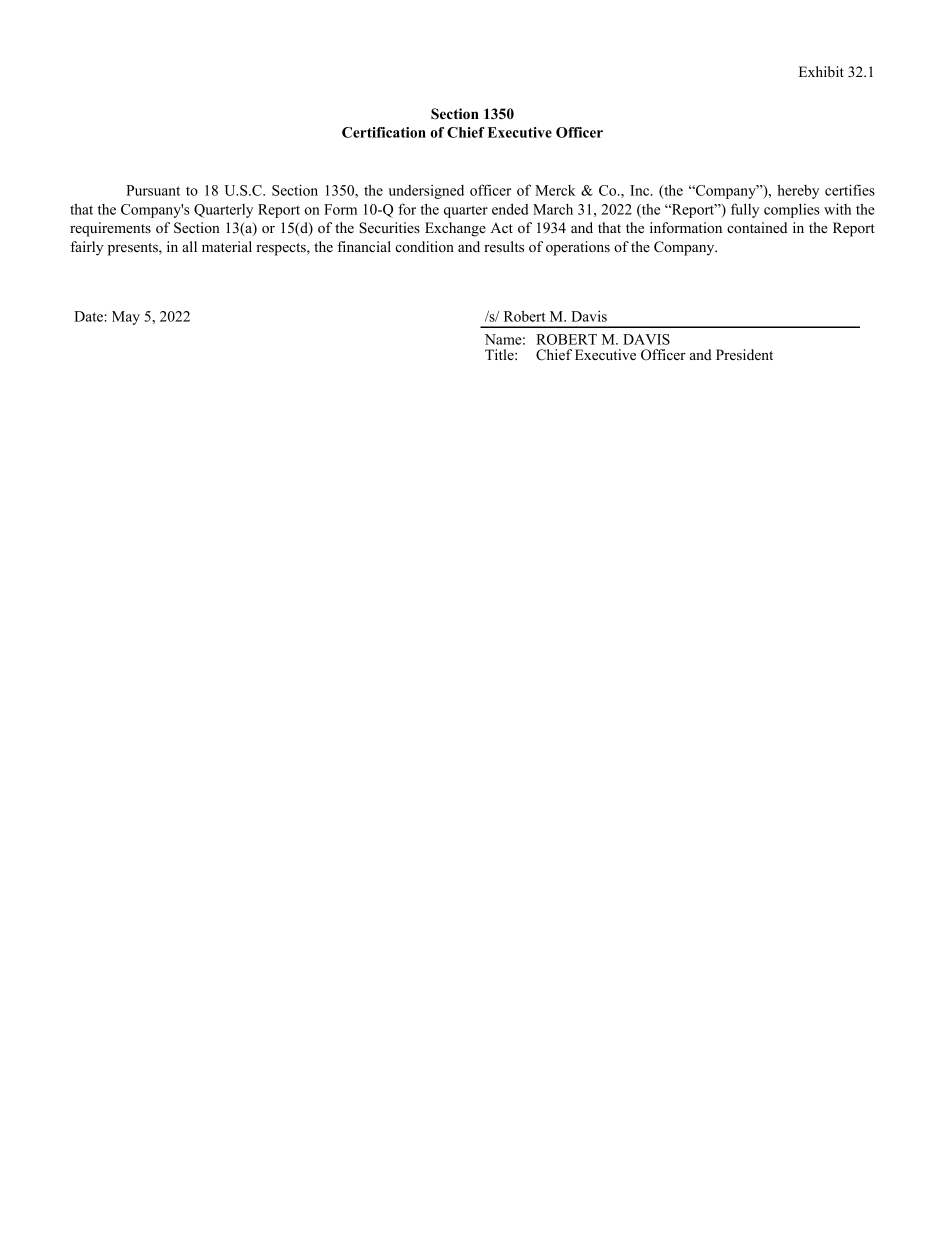 The image size is (952, 1233). I want to click on certifies, so click(850, 190).
